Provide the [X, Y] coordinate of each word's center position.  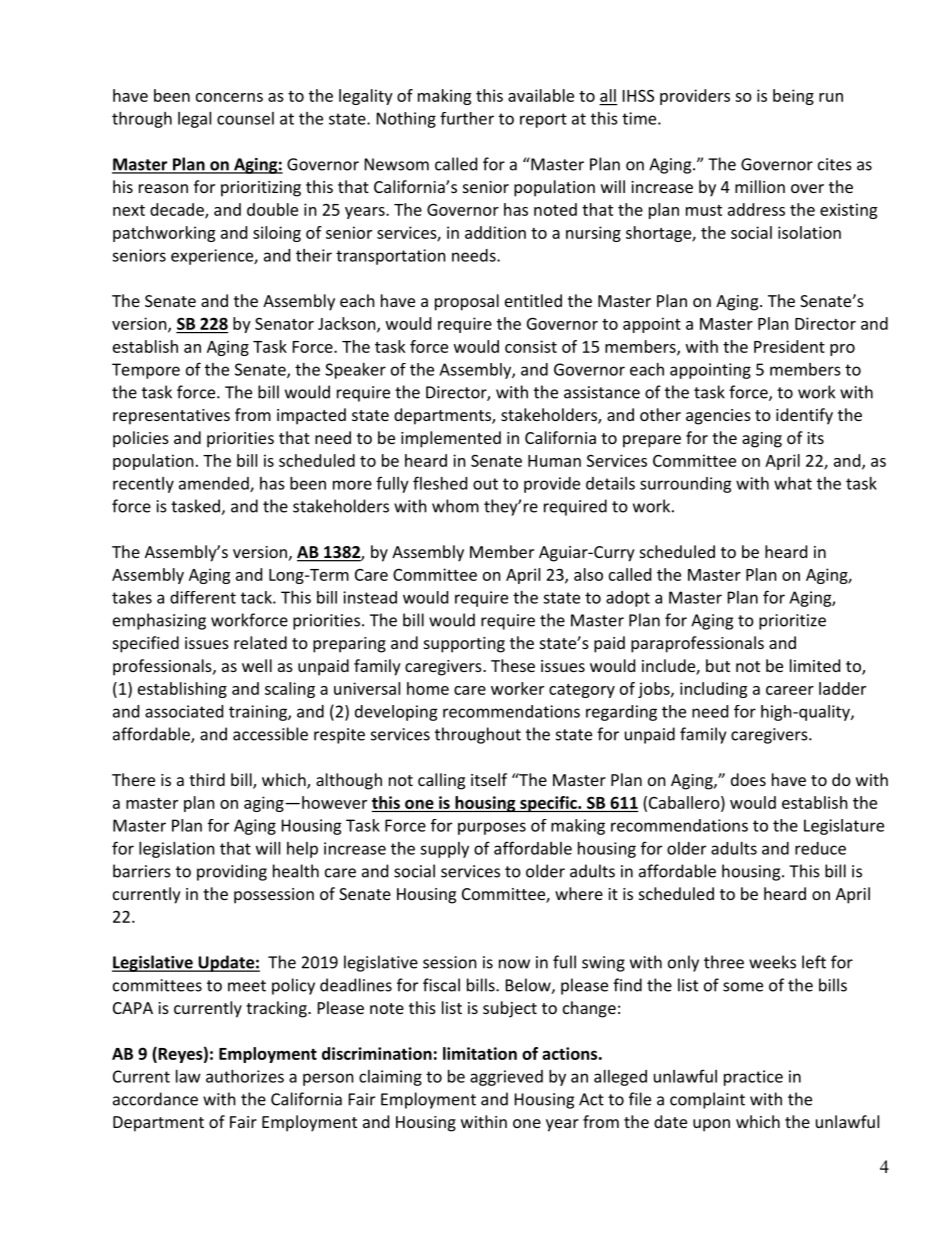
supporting [464, 645]
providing [232, 872]
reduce [820, 848]
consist [531, 346]
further [467, 118]
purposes [492, 828]
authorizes [245, 1076]
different [203, 597]
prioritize [792, 622]
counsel [245, 118]
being [793, 97]
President [789, 346]
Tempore [146, 371]
